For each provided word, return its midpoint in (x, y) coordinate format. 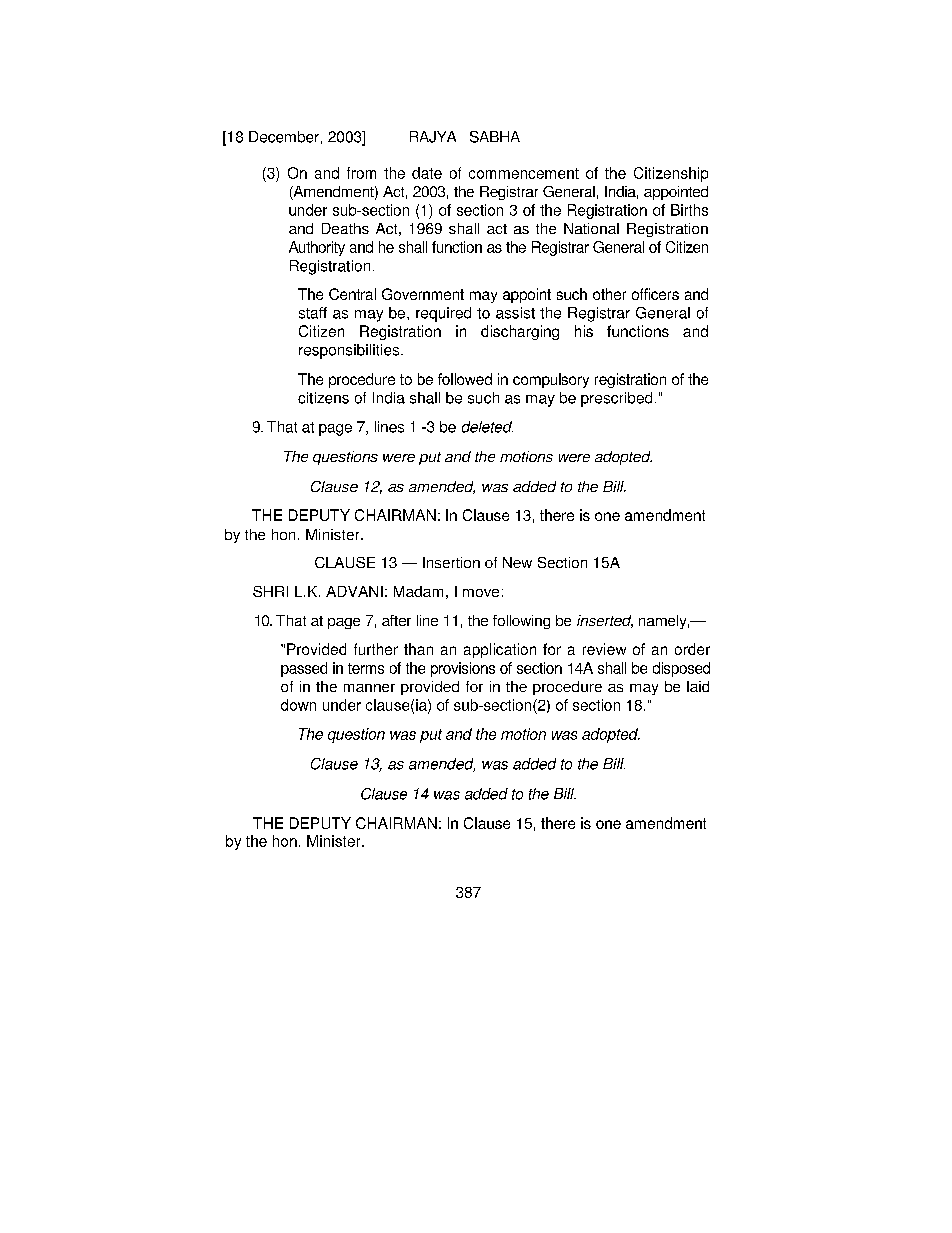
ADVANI (354, 591)
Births (689, 210)
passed (304, 669)
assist (515, 313)
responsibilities (350, 351)
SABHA (495, 137)
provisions (463, 669)
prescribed (616, 399)
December (284, 137)
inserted (605, 621)
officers (655, 294)
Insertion (451, 562)
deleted (487, 427)
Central (352, 294)
